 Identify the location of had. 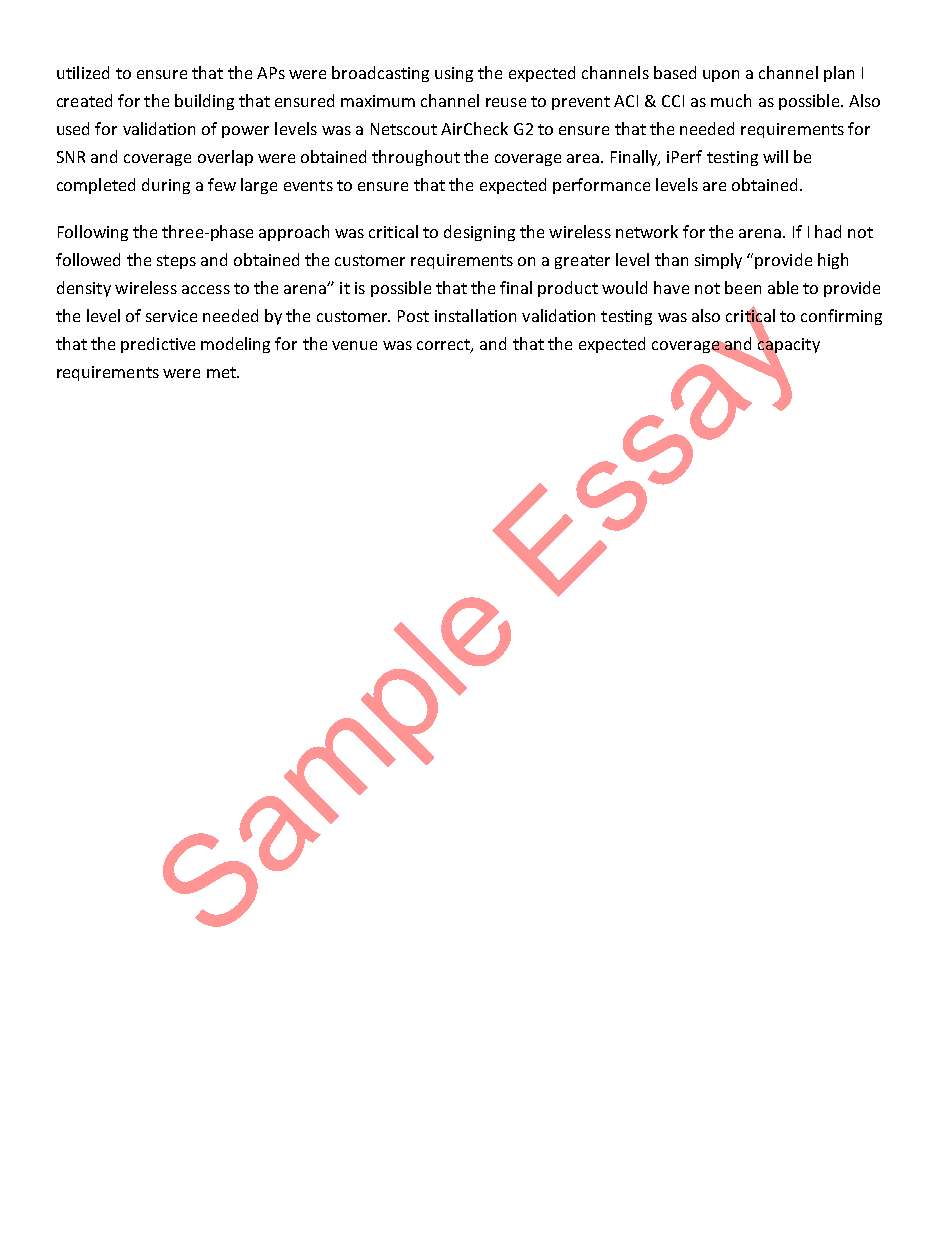
(828, 231).
